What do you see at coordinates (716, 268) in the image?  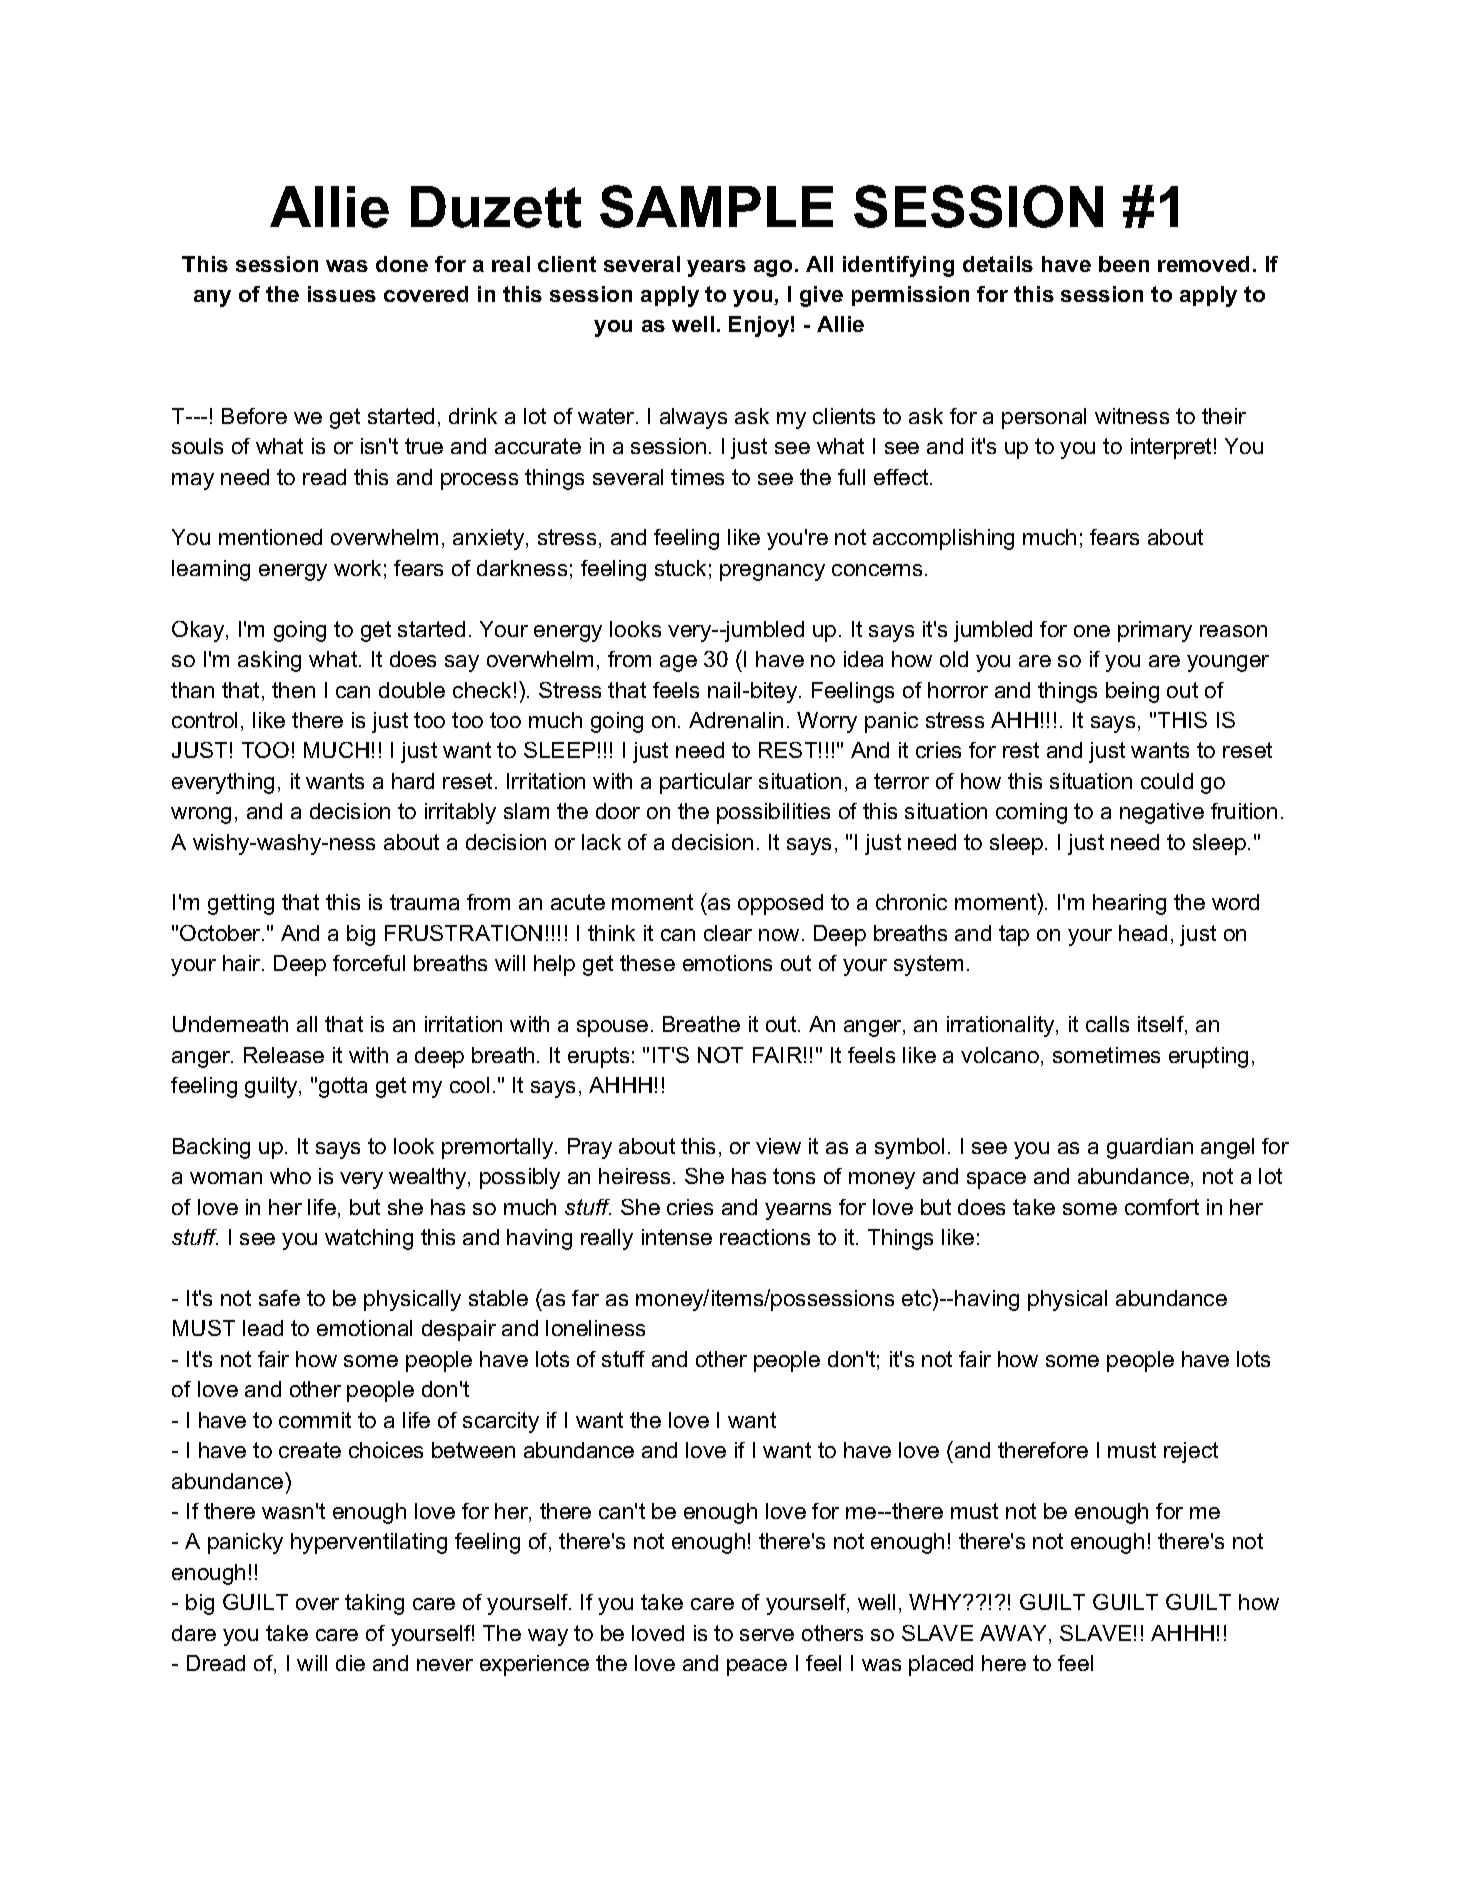 I see `years` at bounding box center [716, 268].
